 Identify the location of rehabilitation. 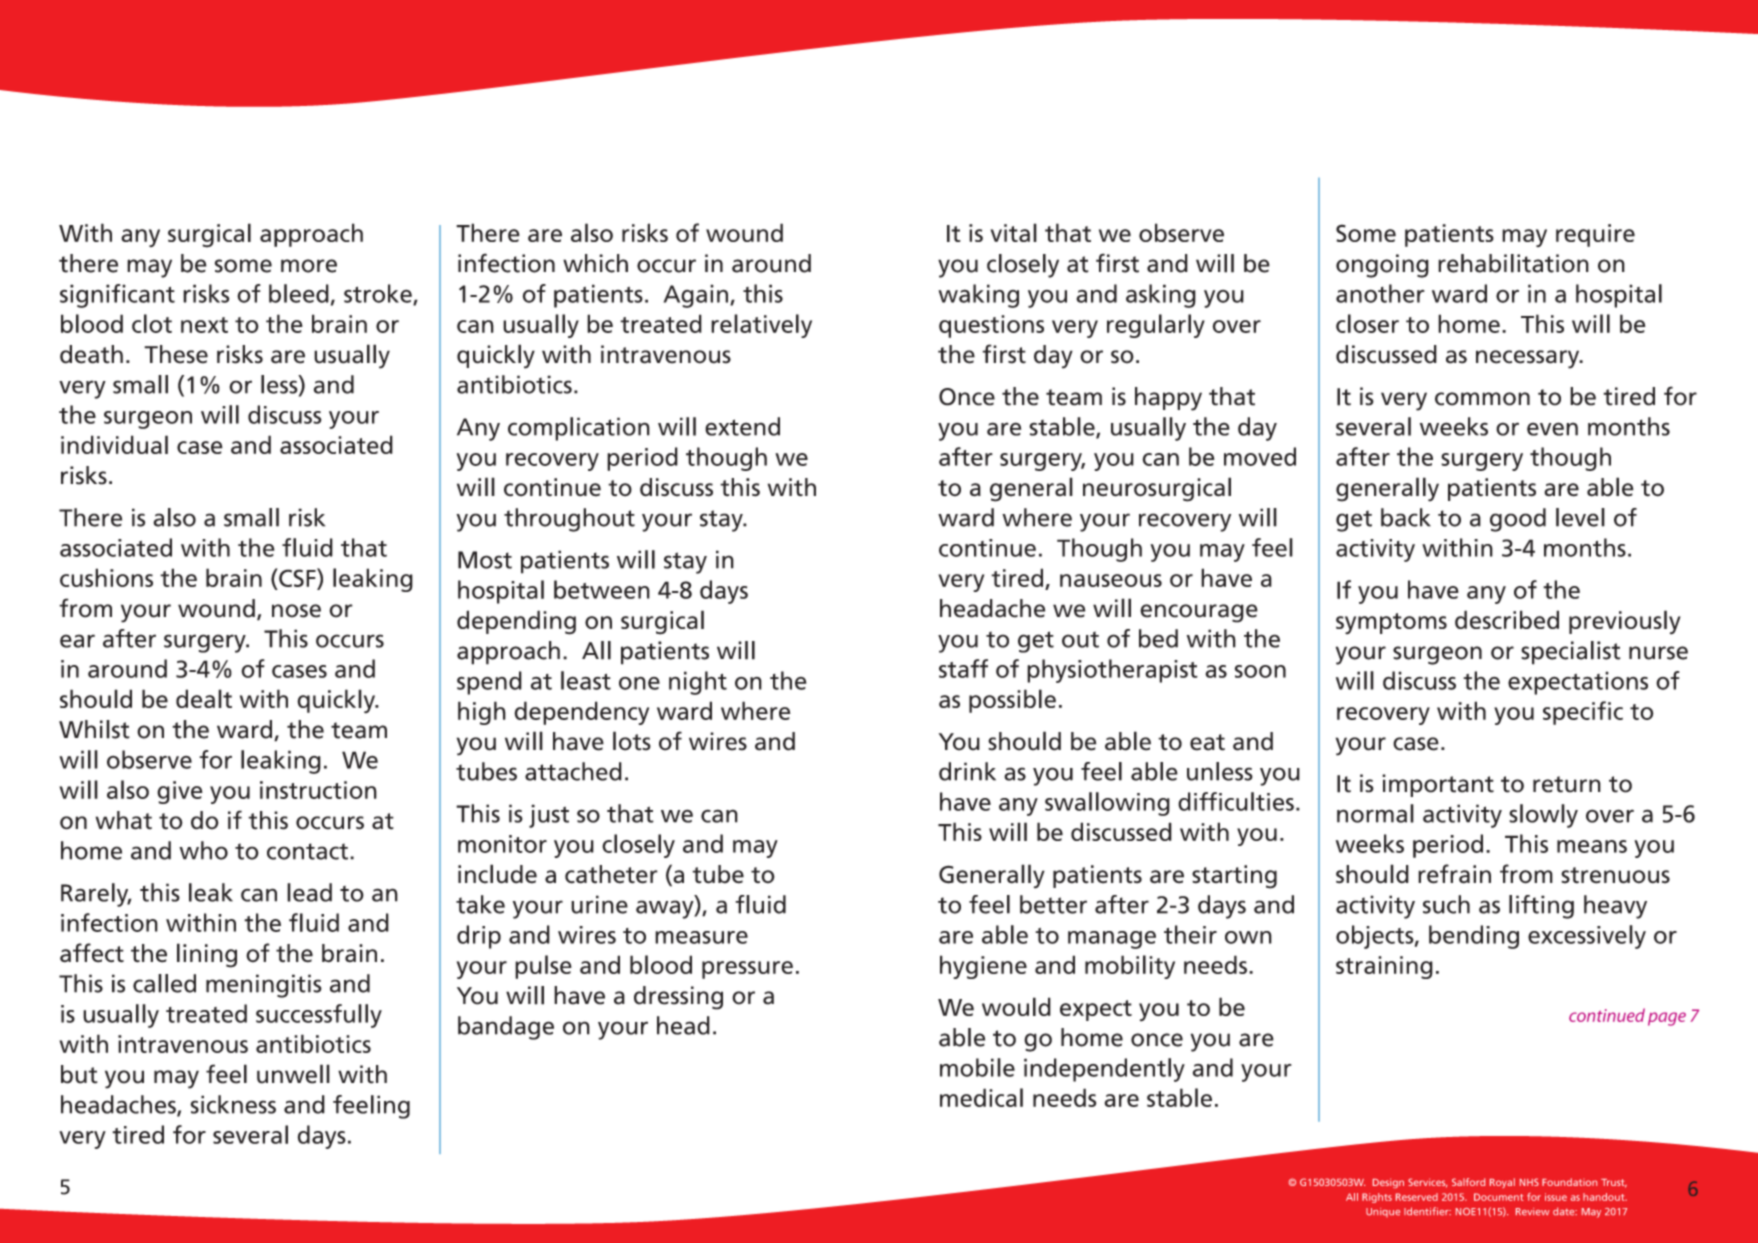
(1513, 263).
